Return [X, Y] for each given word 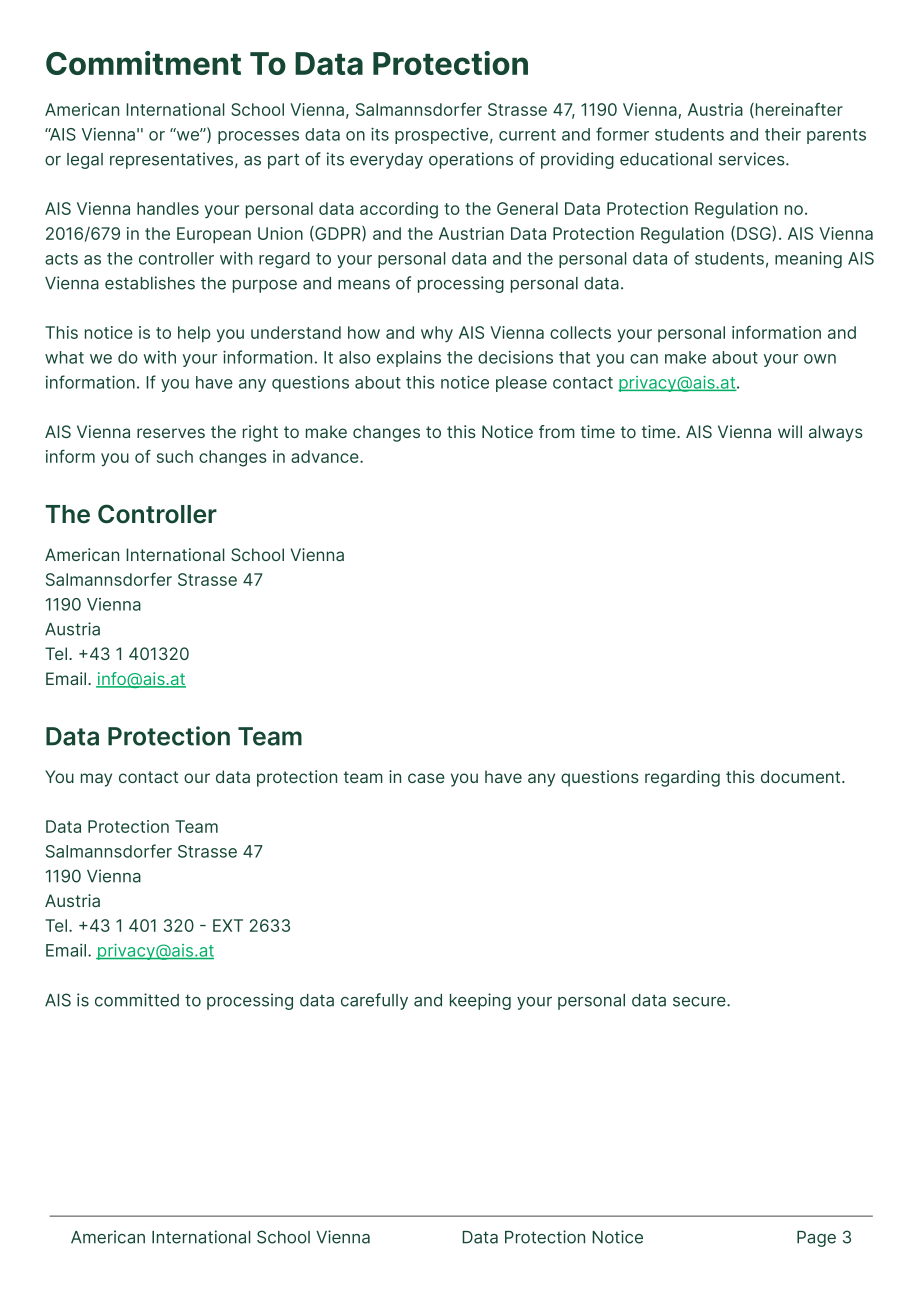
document [802, 776]
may [96, 780]
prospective [441, 136]
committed [137, 1000]
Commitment [143, 63]
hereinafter [798, 110]
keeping [480, 1001]
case [426, 778]
